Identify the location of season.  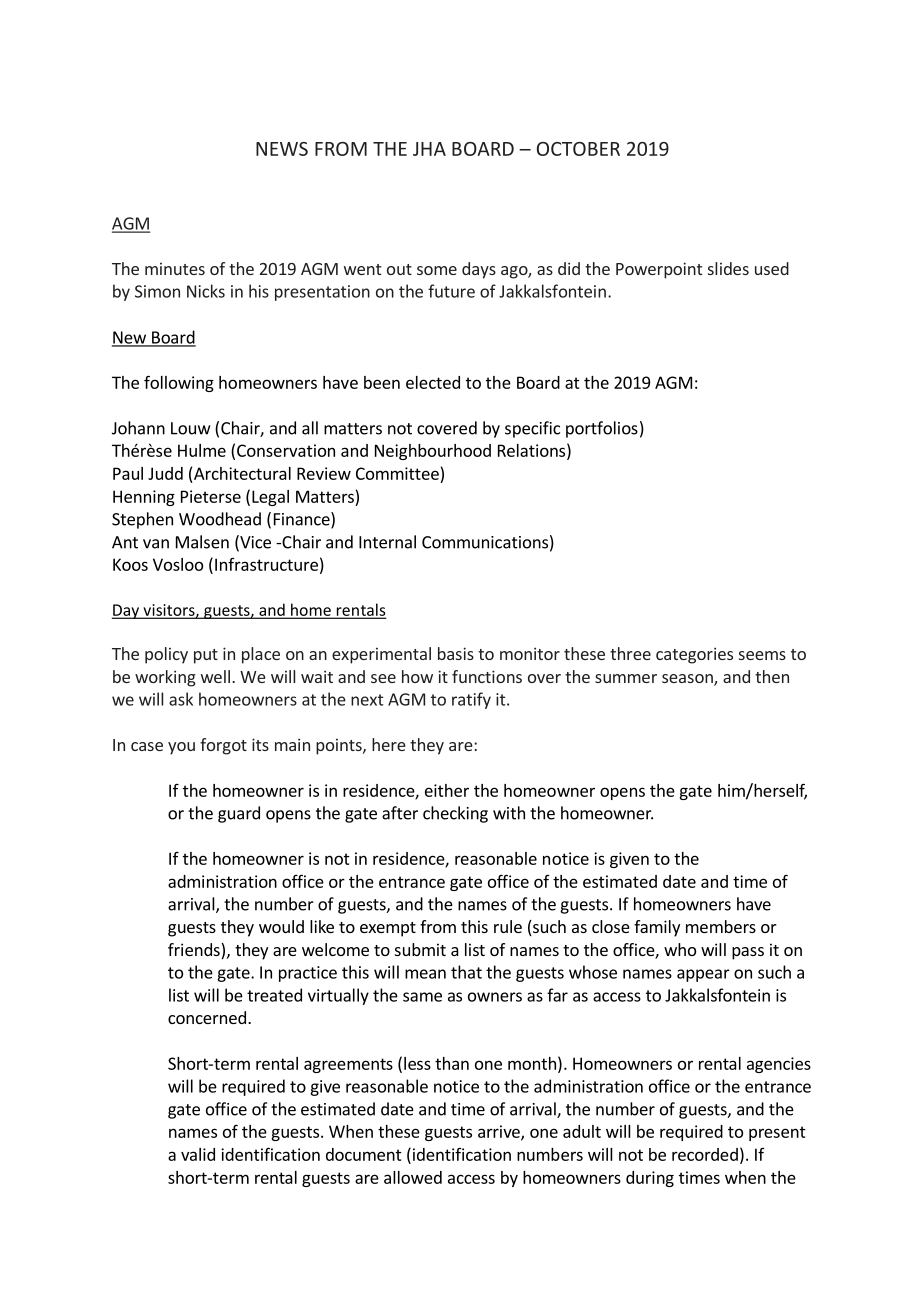
(688, 680).
